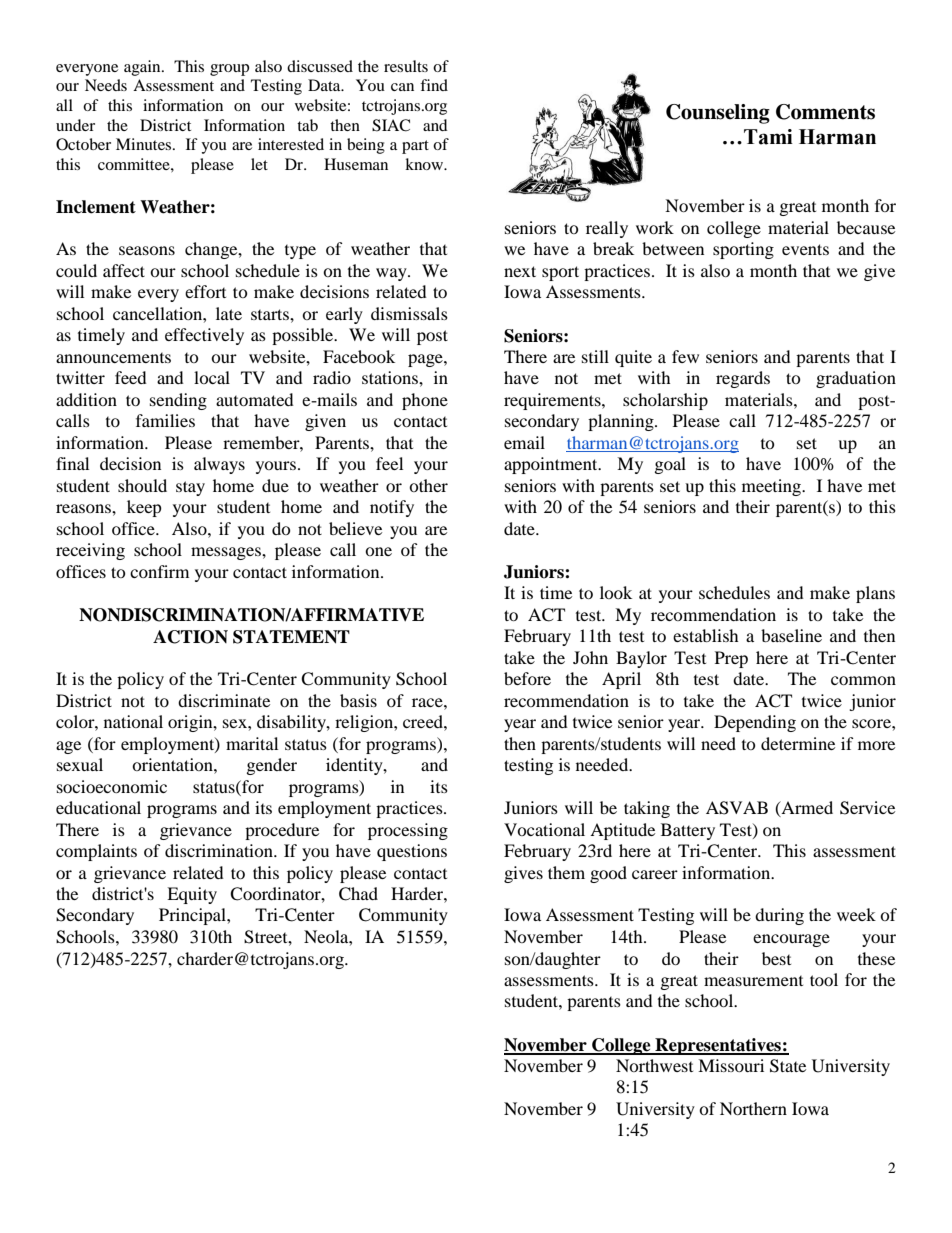  Describe the element at coordinates (527, 678) in the page. I see `before` at that location.
